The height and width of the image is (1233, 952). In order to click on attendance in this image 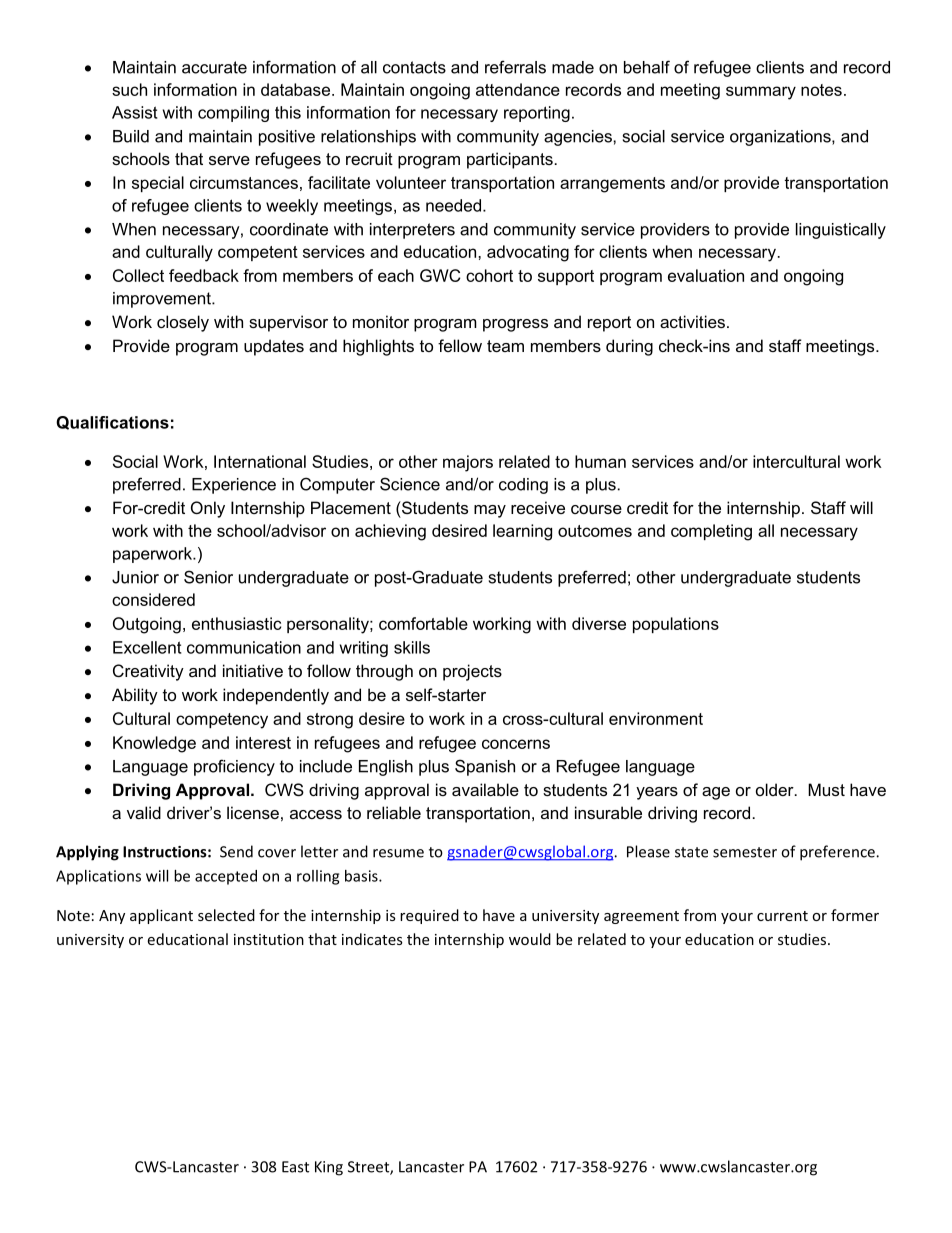, I will do `click(518, 89)`.
